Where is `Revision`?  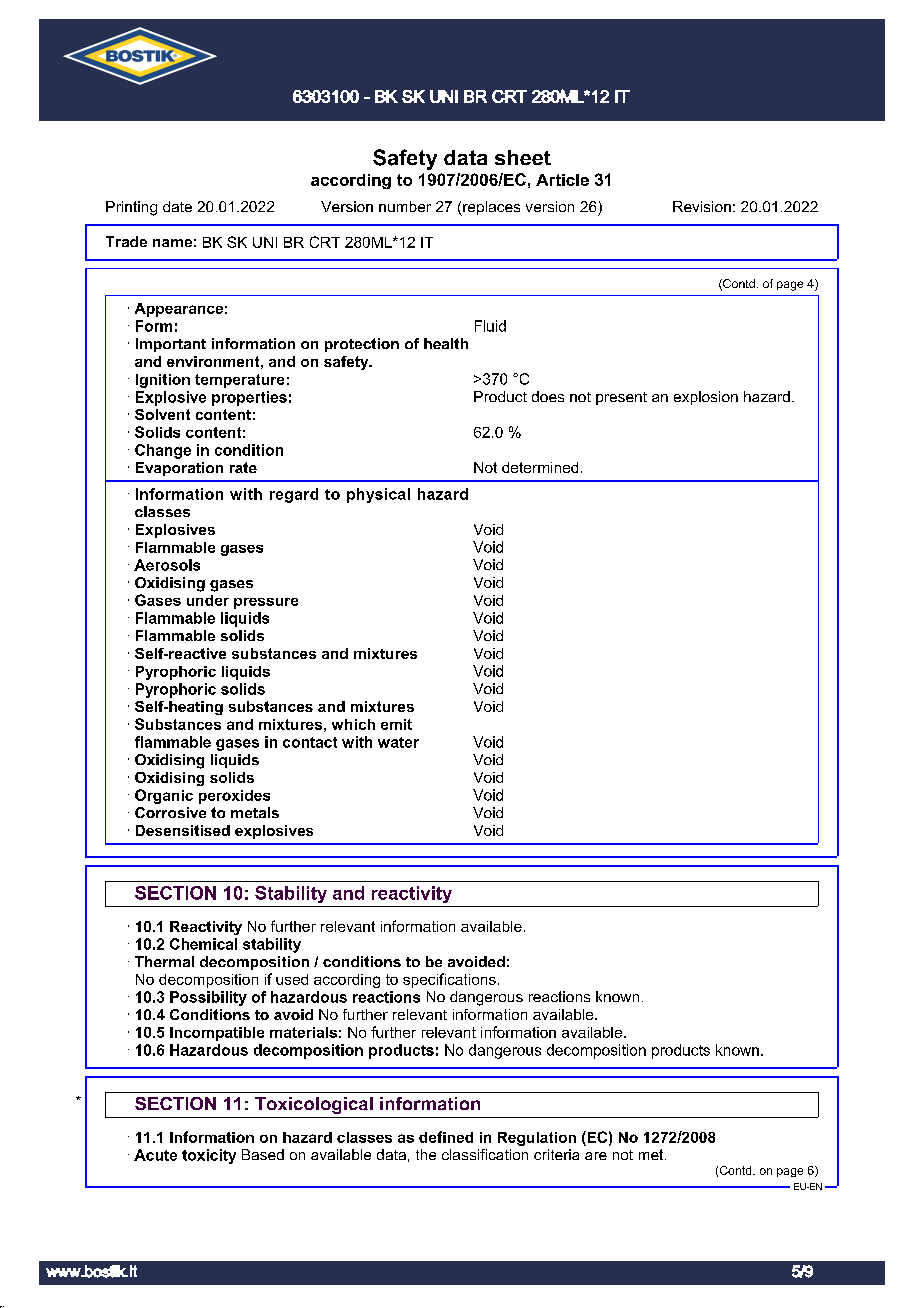
Revision is located at coordinates (702, 206).
